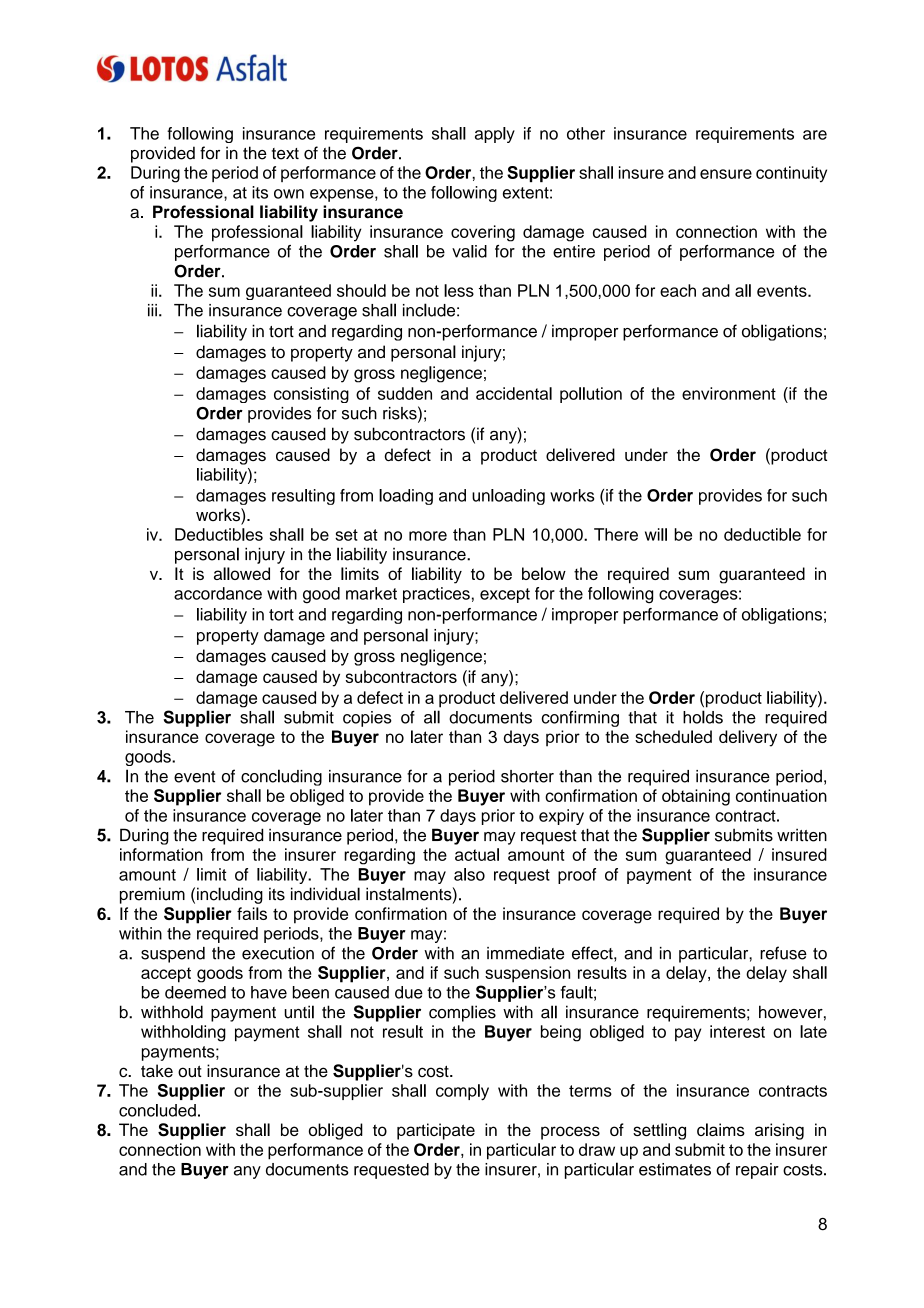 This screenshot has height=1308, width=924. What do you see at coordinates (157, 1110) in the screenshot?
I see `concluded` at bounding box center [157, 1110].
